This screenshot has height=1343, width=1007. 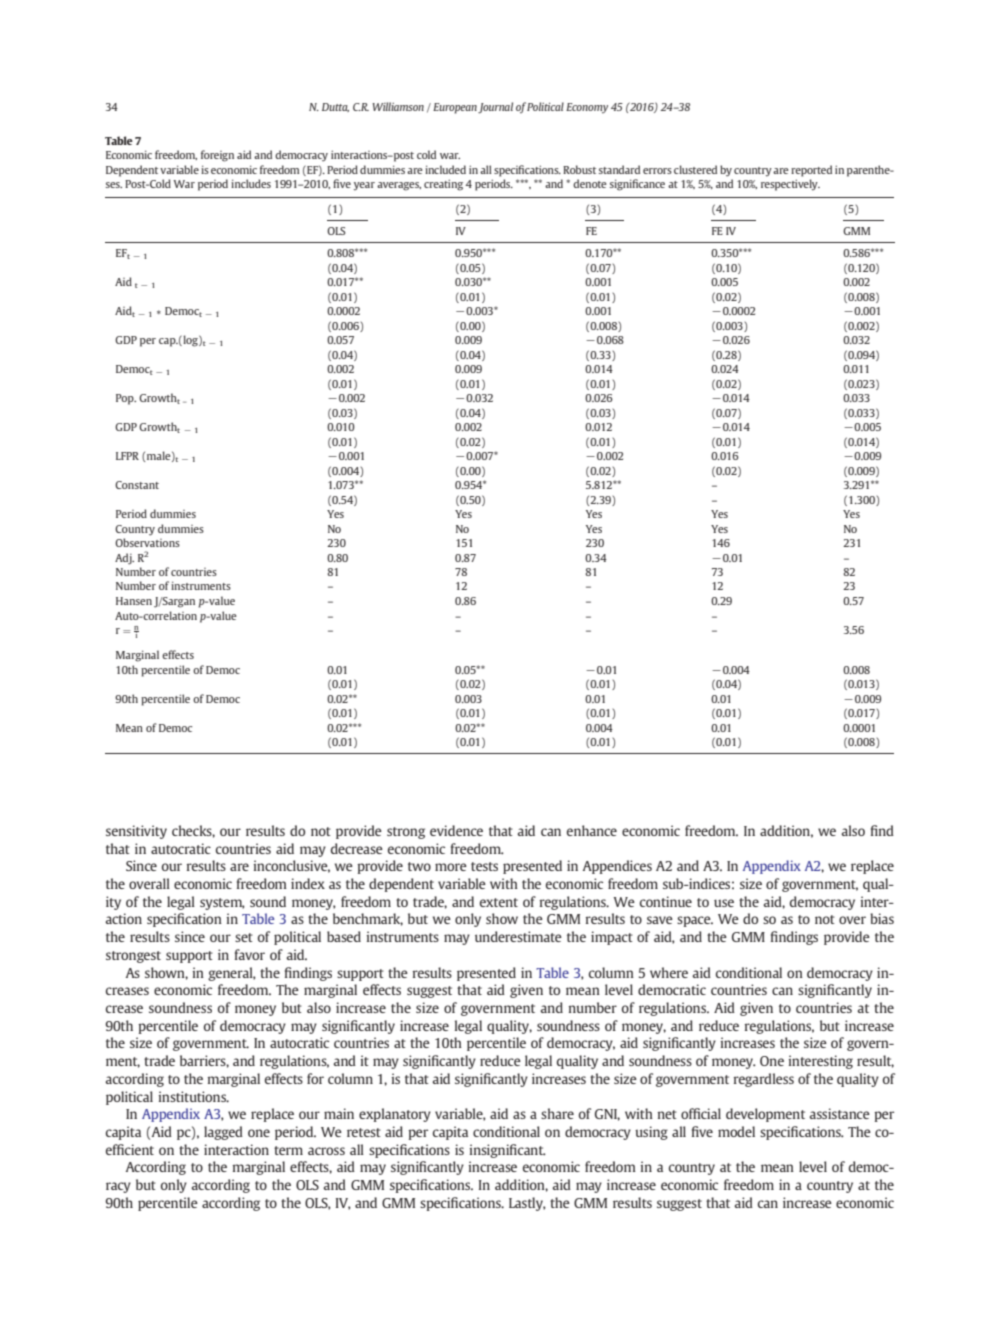 I want to click on bias, so click(x=882, y=918).
